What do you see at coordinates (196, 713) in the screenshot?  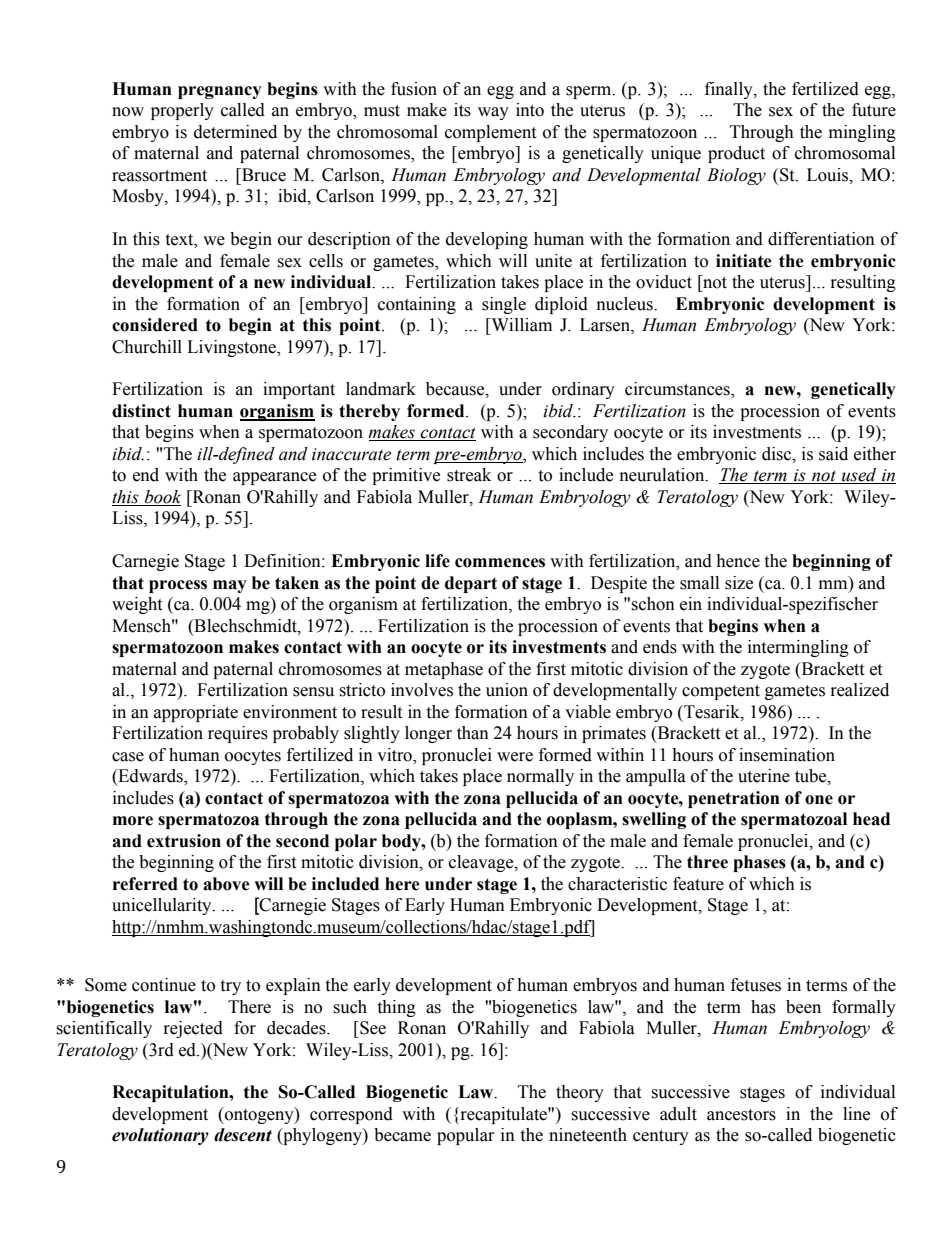 I see `appropriate` at bounding box center [196, 713].
